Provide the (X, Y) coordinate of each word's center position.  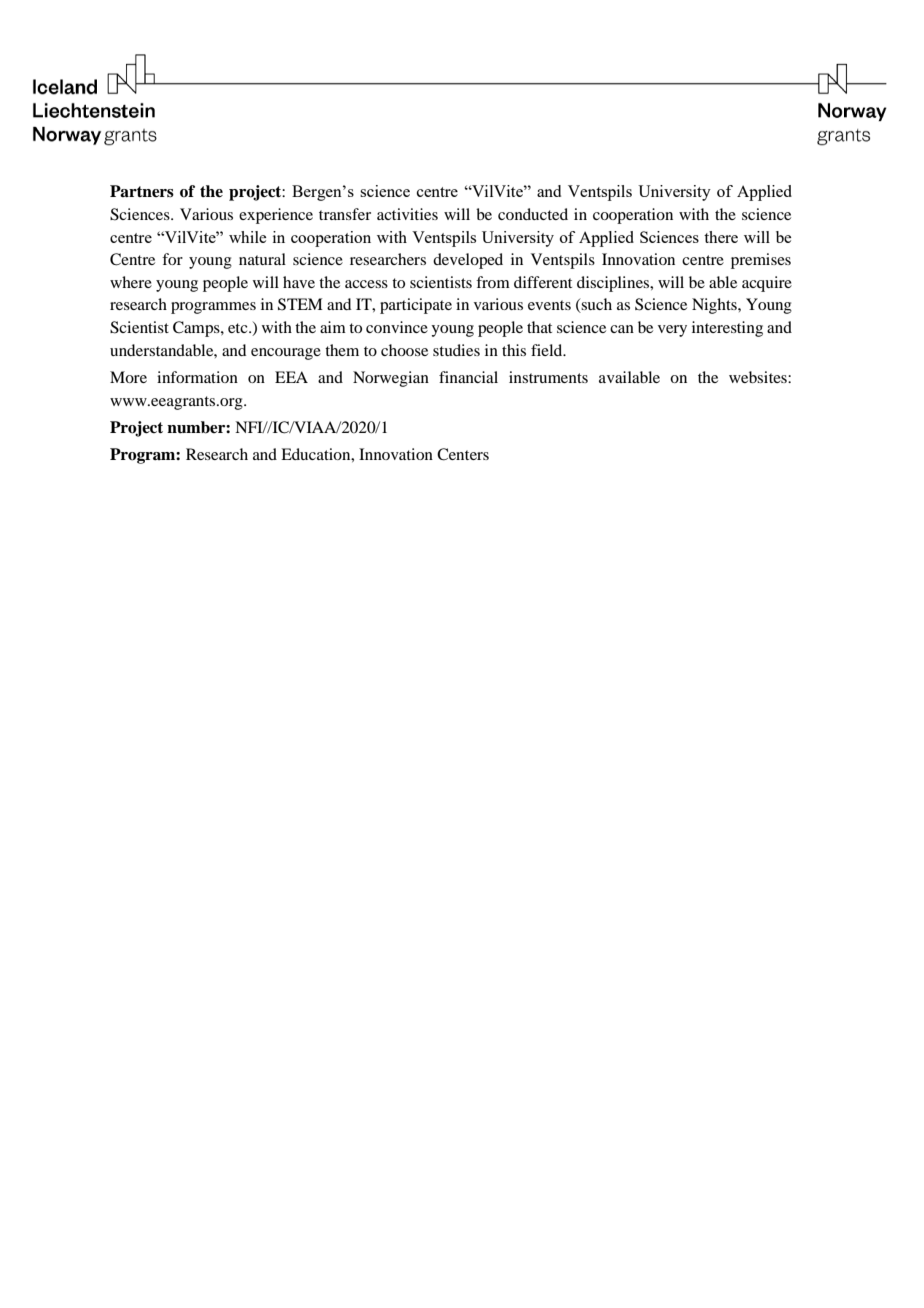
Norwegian (391, 379)
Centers (463, 454)
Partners (142, 191)
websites (759, 377)
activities (407, 214)
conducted (533, 214)
